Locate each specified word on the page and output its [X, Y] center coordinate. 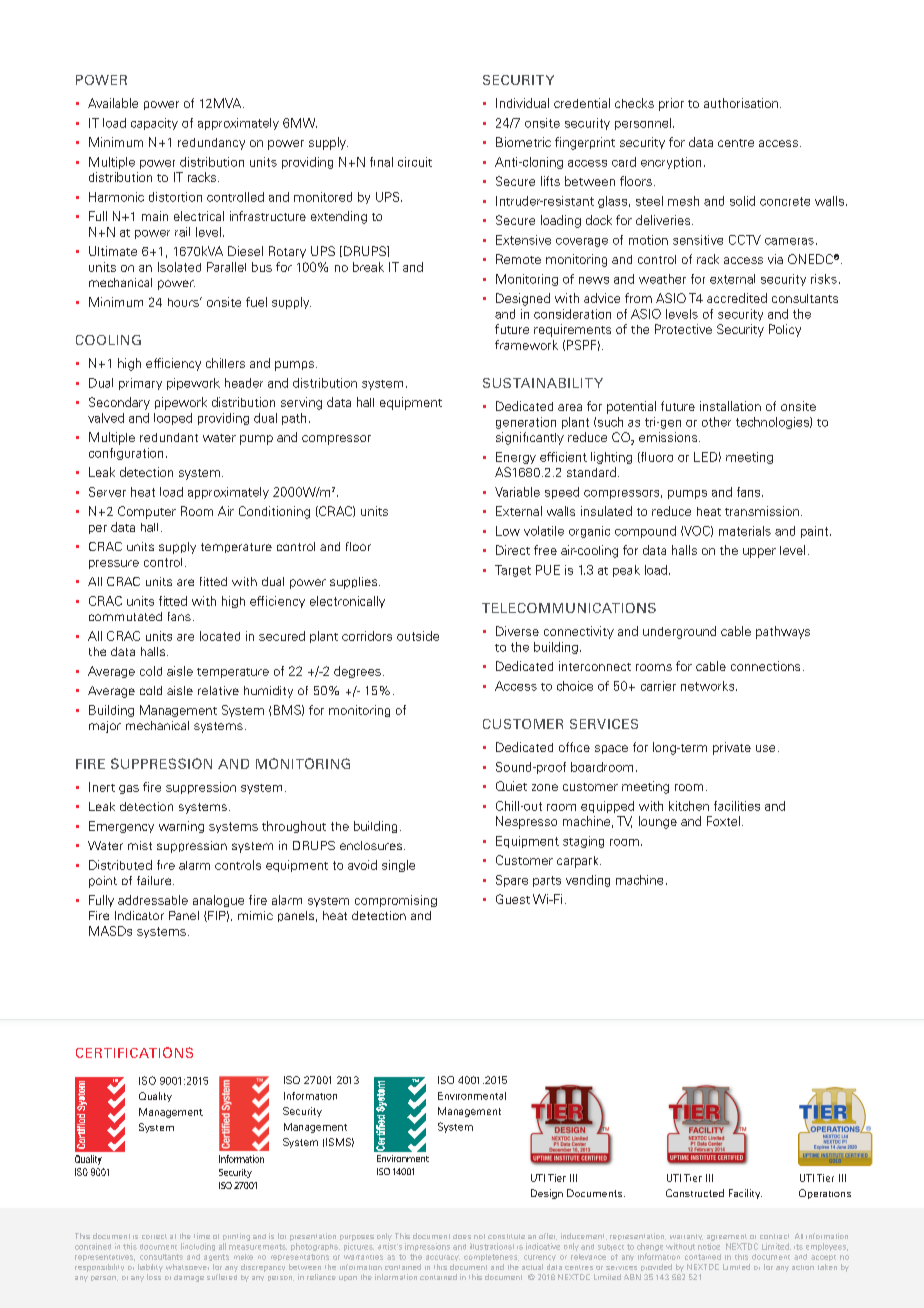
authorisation [741, 103]
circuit [415, 162]
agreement [727, 1237]
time [202, 1236]
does [462, 1236]
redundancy [211, 144]
